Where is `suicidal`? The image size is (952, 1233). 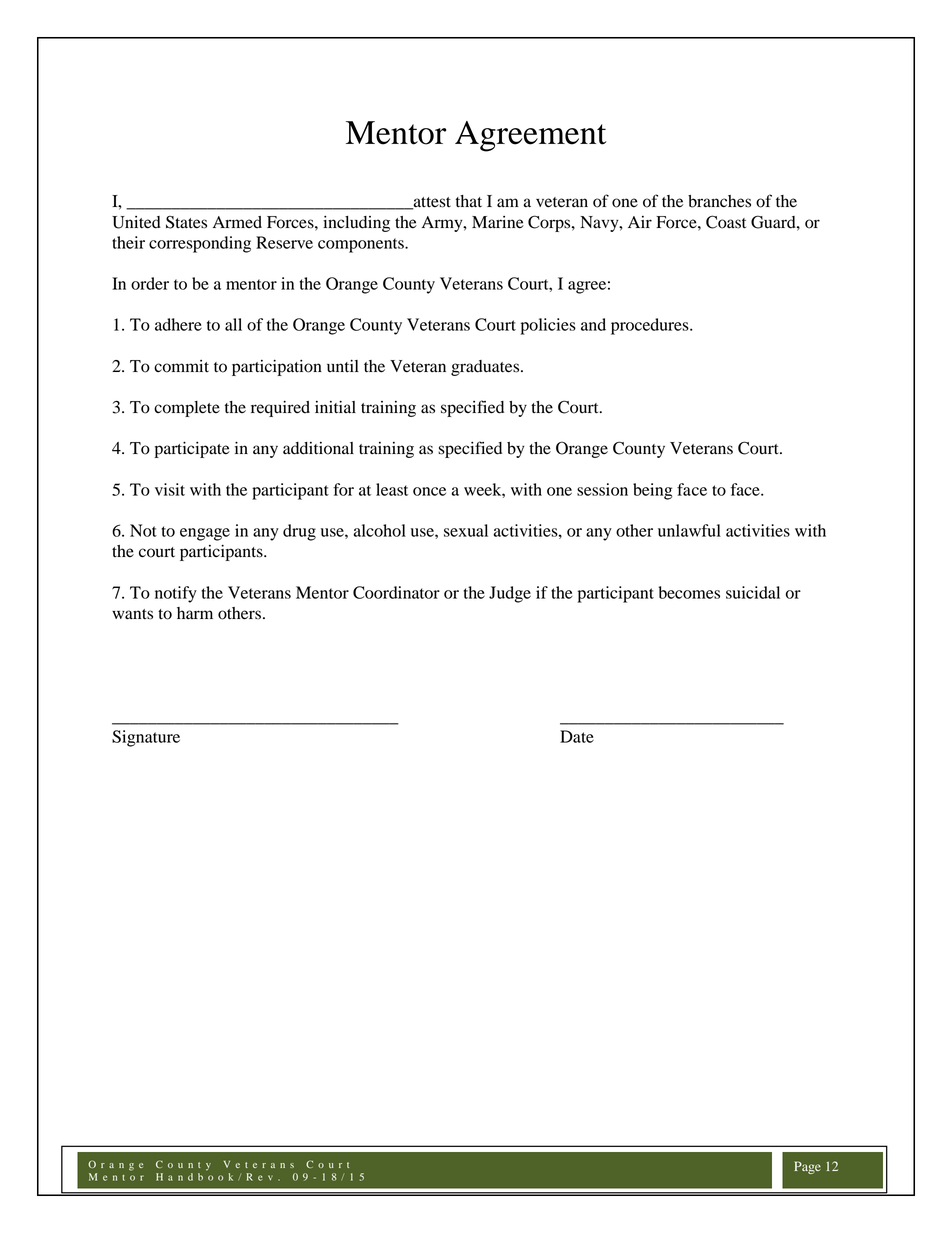
suicidal is located at coordinates (753, 592).
